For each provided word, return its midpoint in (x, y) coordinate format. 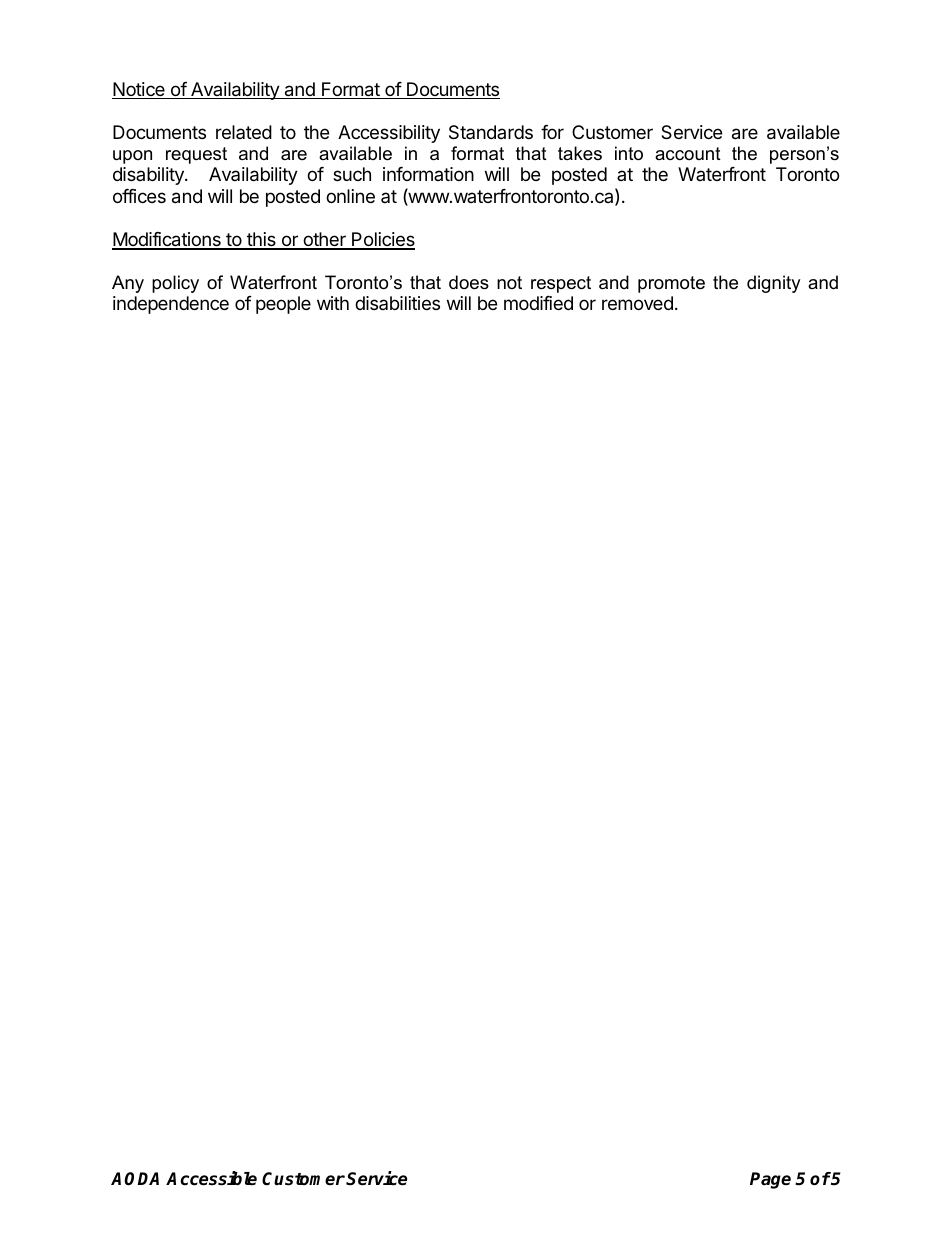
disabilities (397, 303)
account (688, 153)
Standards (491, 132)
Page (770, 1180)
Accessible (211, 1178)
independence (171, 305)
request (196, 155)
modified (538, 303)
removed (637, 303)
